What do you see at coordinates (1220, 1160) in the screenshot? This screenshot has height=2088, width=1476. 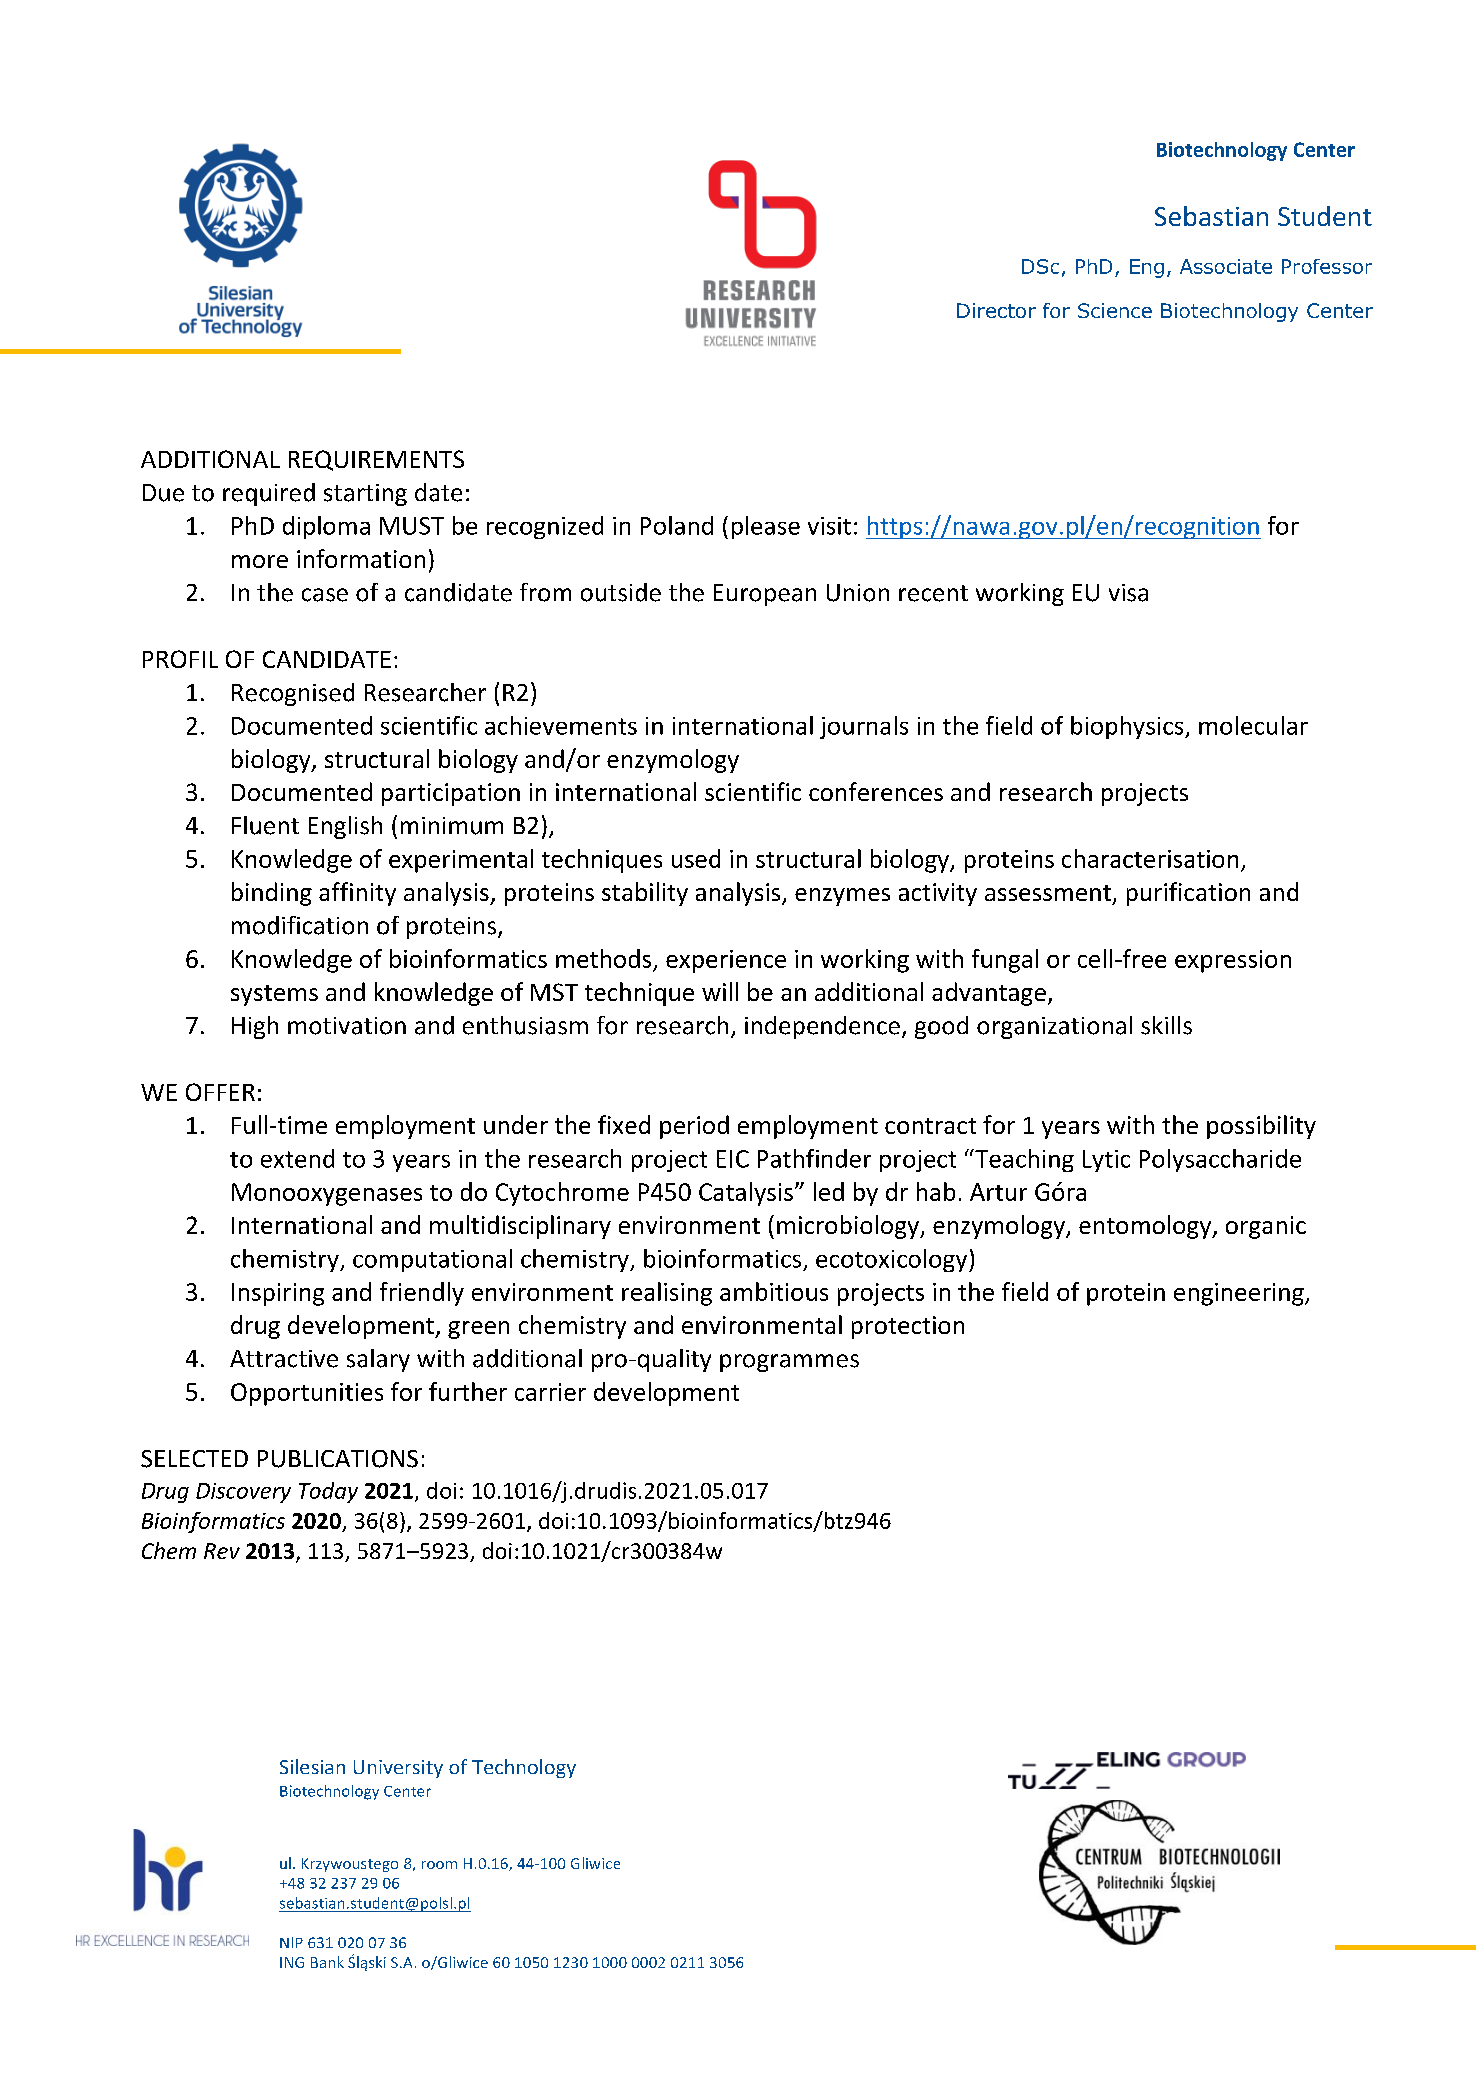 I see `Polysaccharide` at bounding box center [1220, 1160].
